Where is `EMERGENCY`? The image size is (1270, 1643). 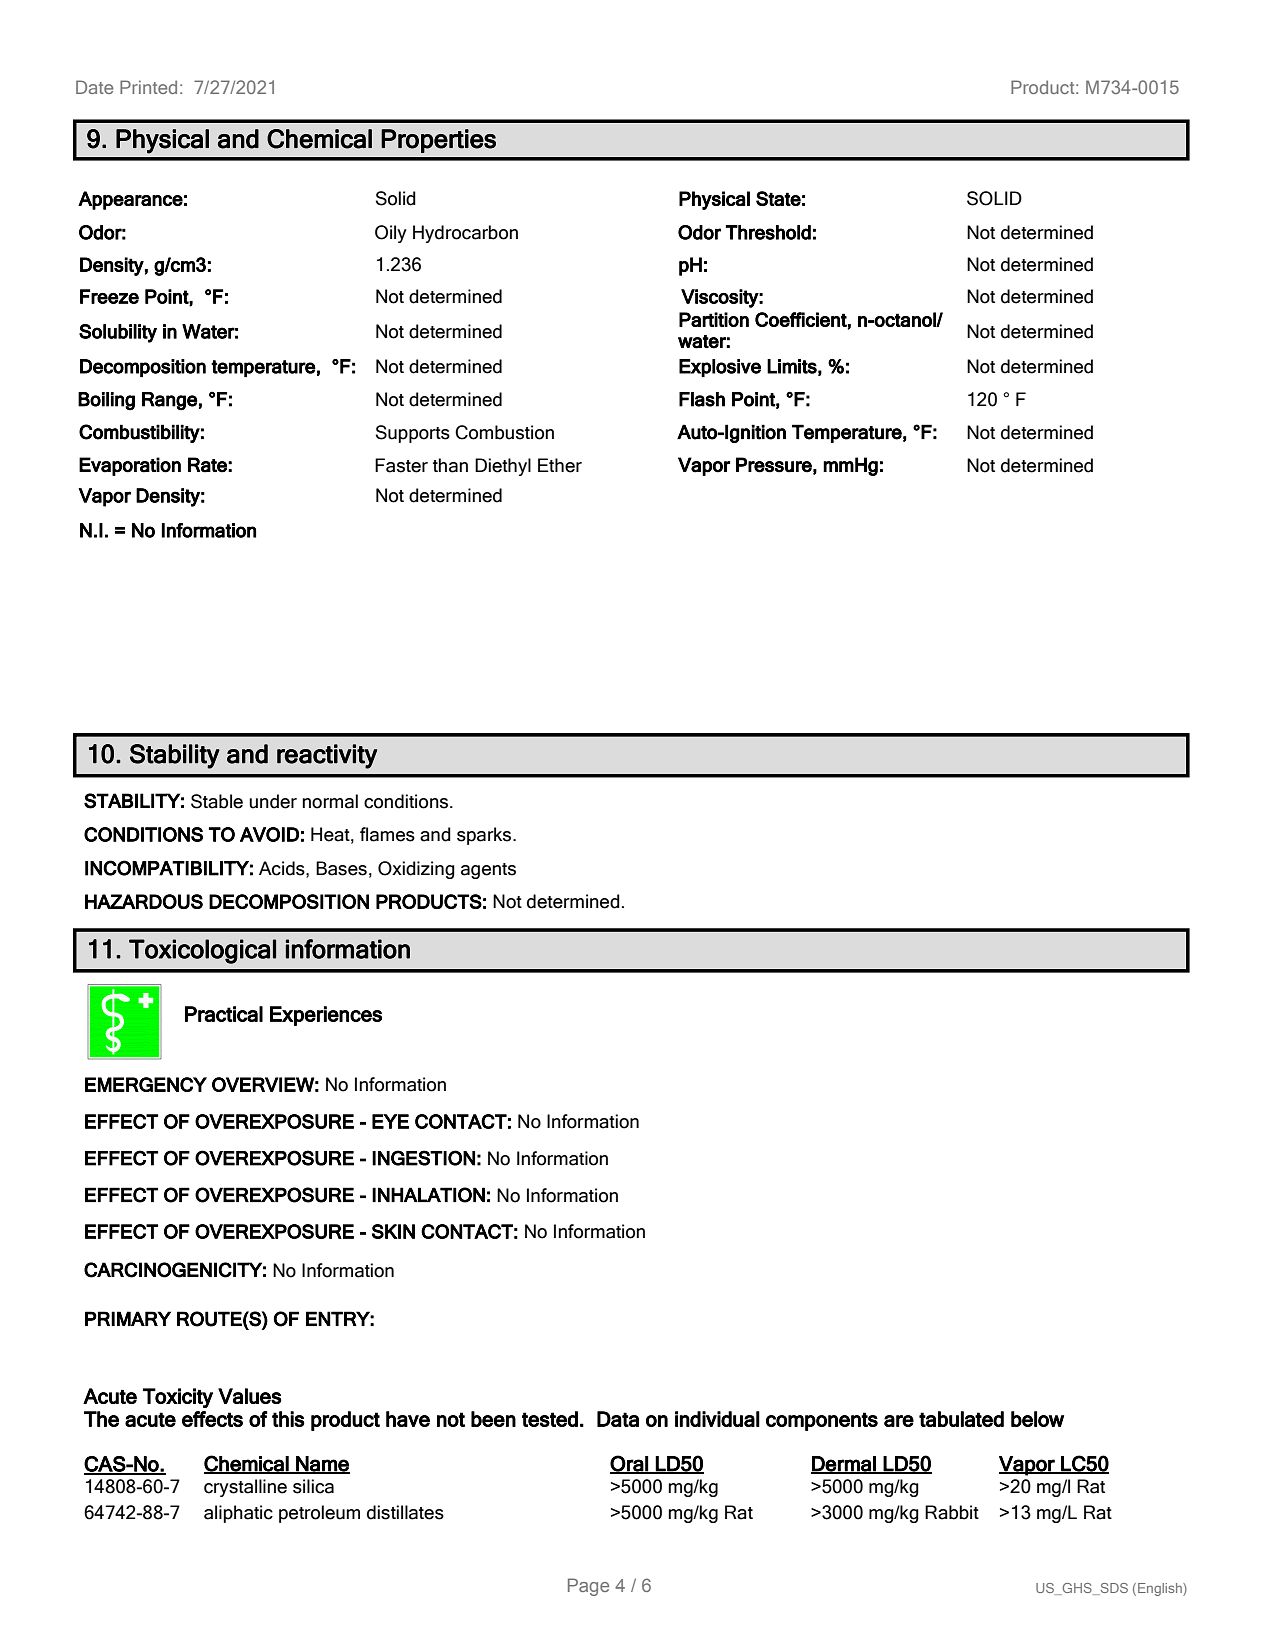
EMERGENCY is located at coordinates (146, 1084).
